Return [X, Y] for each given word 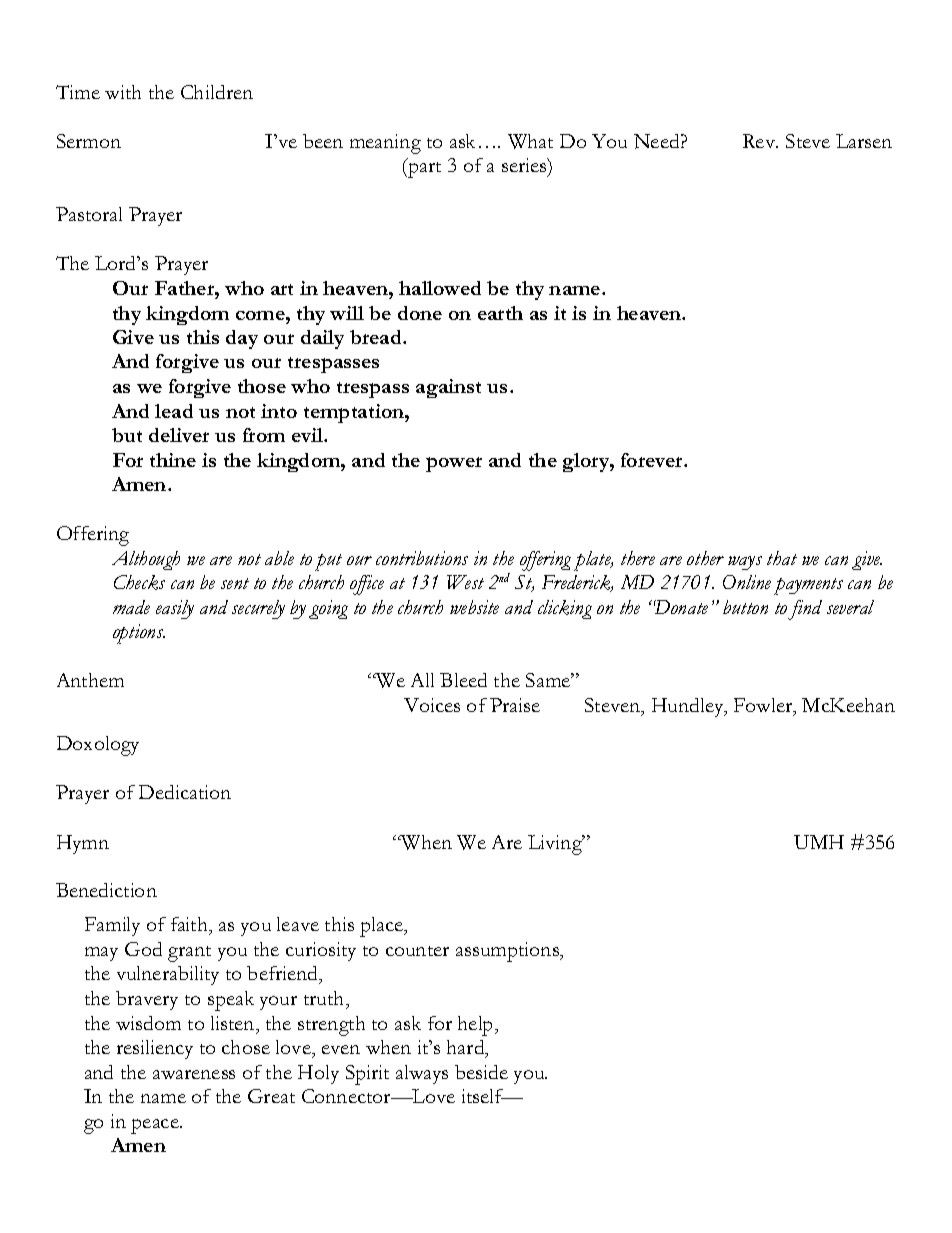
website [474, 607]
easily [175, 609]
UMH [819, 842]
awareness [194, 1074]
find [805, 610]
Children [217, 92]
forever [653, 460]
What [530, 141]
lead [174, 411]
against [448, 388]
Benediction [106, 890]
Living [556, 845]
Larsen [864, 141]
